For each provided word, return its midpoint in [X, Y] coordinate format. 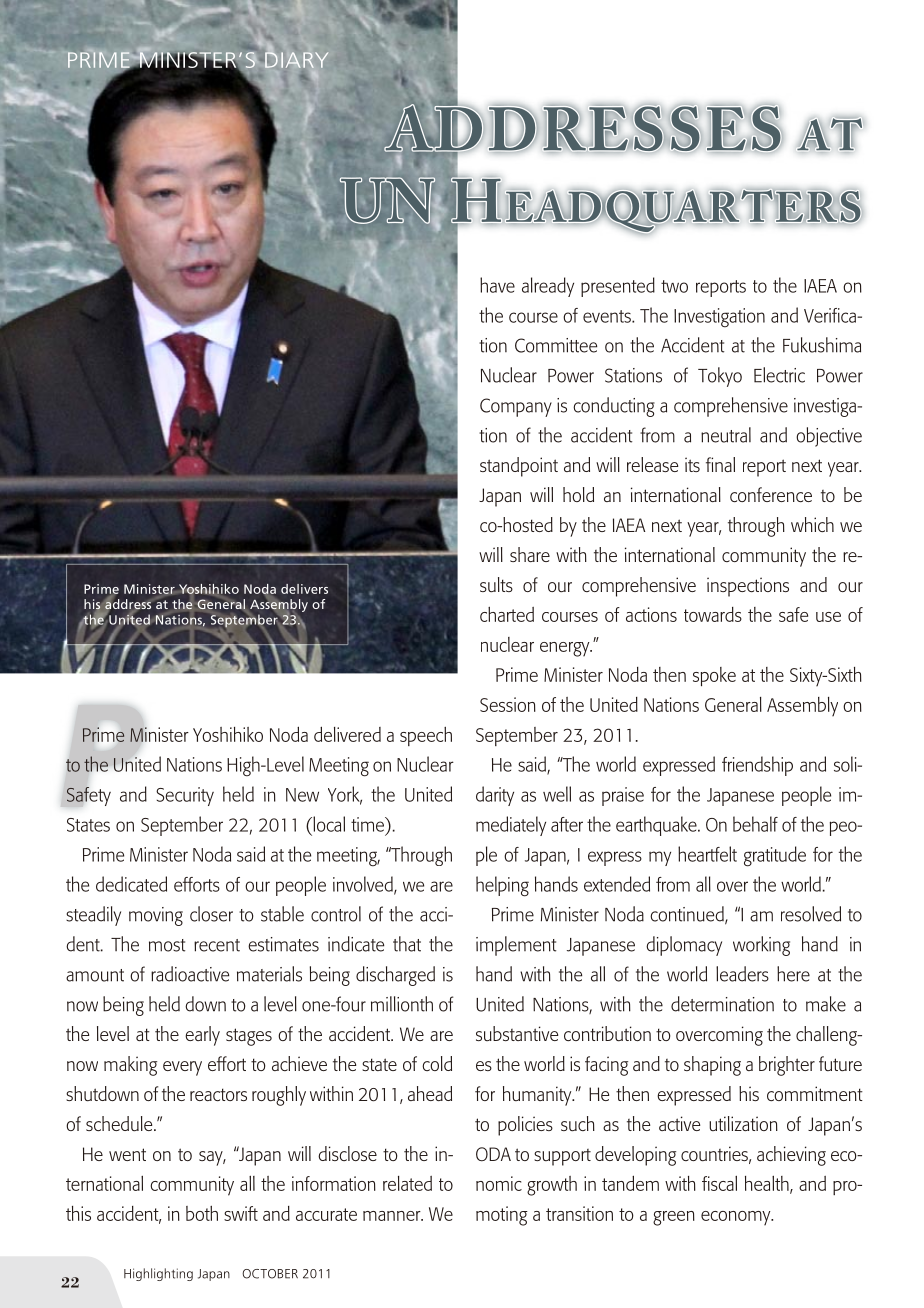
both [202, 1213]
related [407, 1183]
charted [507, 614]
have [497, 285]
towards [713, 614]
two [674, 286]
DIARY [296, 60]
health [768, 1185]
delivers [304, 589]
